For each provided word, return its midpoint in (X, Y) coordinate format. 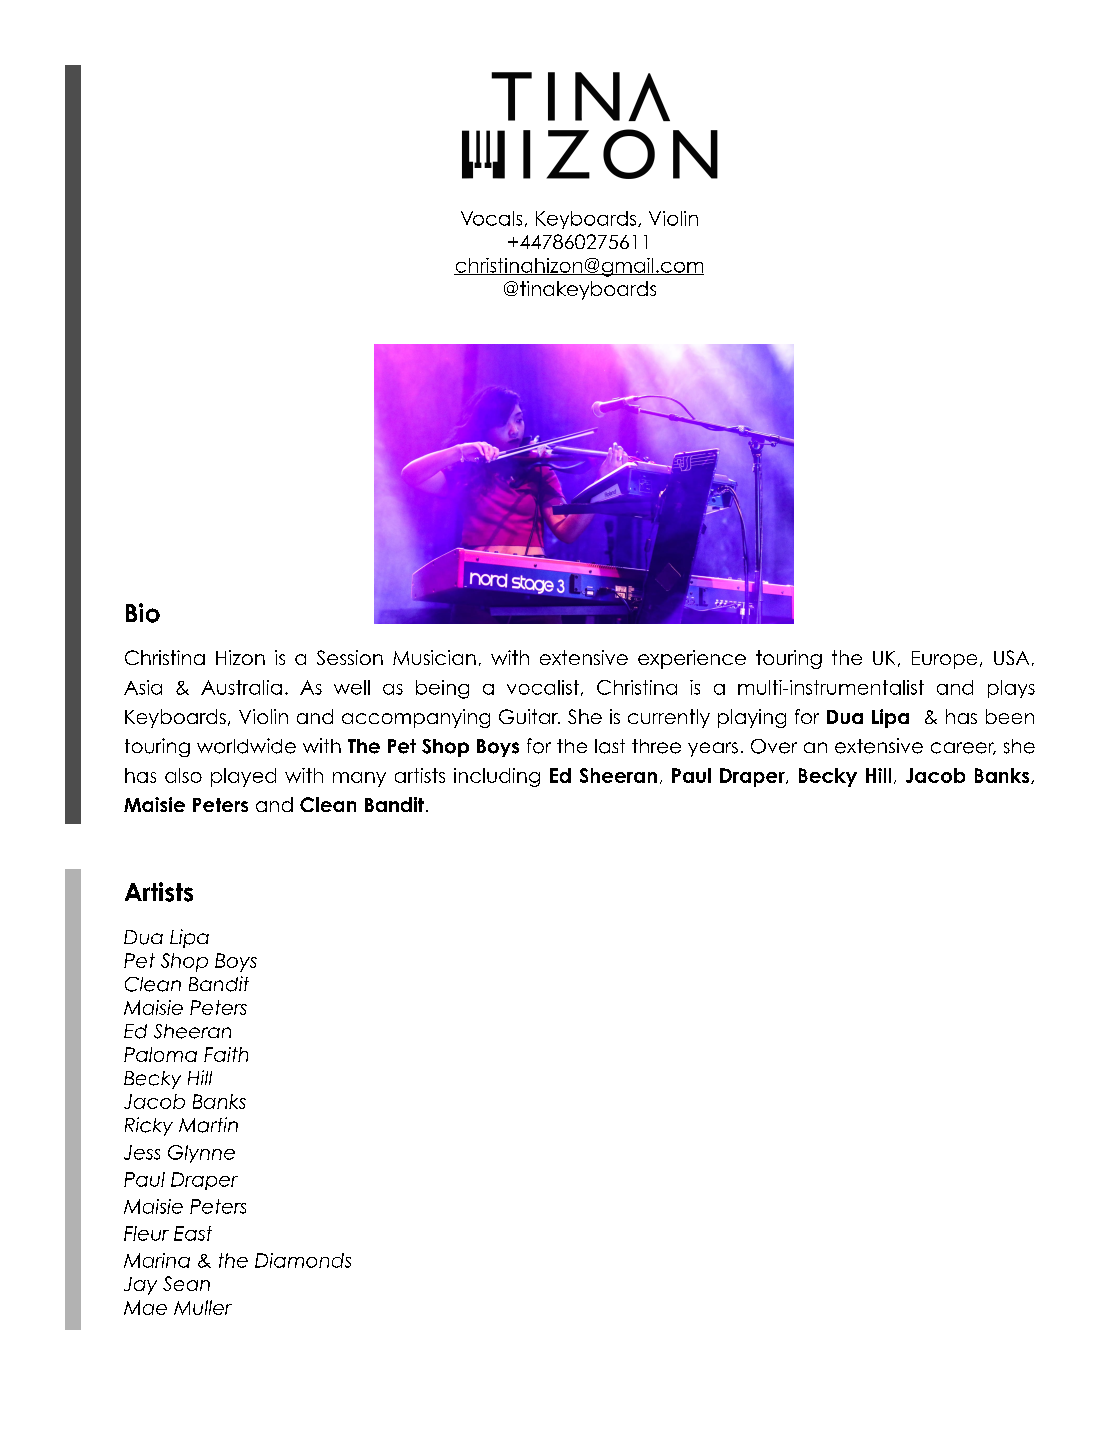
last (610, 746)
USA (1011, 657)
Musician (434, 657)
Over (774, 746)
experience (692, 659)
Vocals (491, 218)
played (243, 777)
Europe (944, 660)
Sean (186, 1283)
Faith (226, 1054)
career (963, 748)
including (497, 777)
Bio (143, 613)
